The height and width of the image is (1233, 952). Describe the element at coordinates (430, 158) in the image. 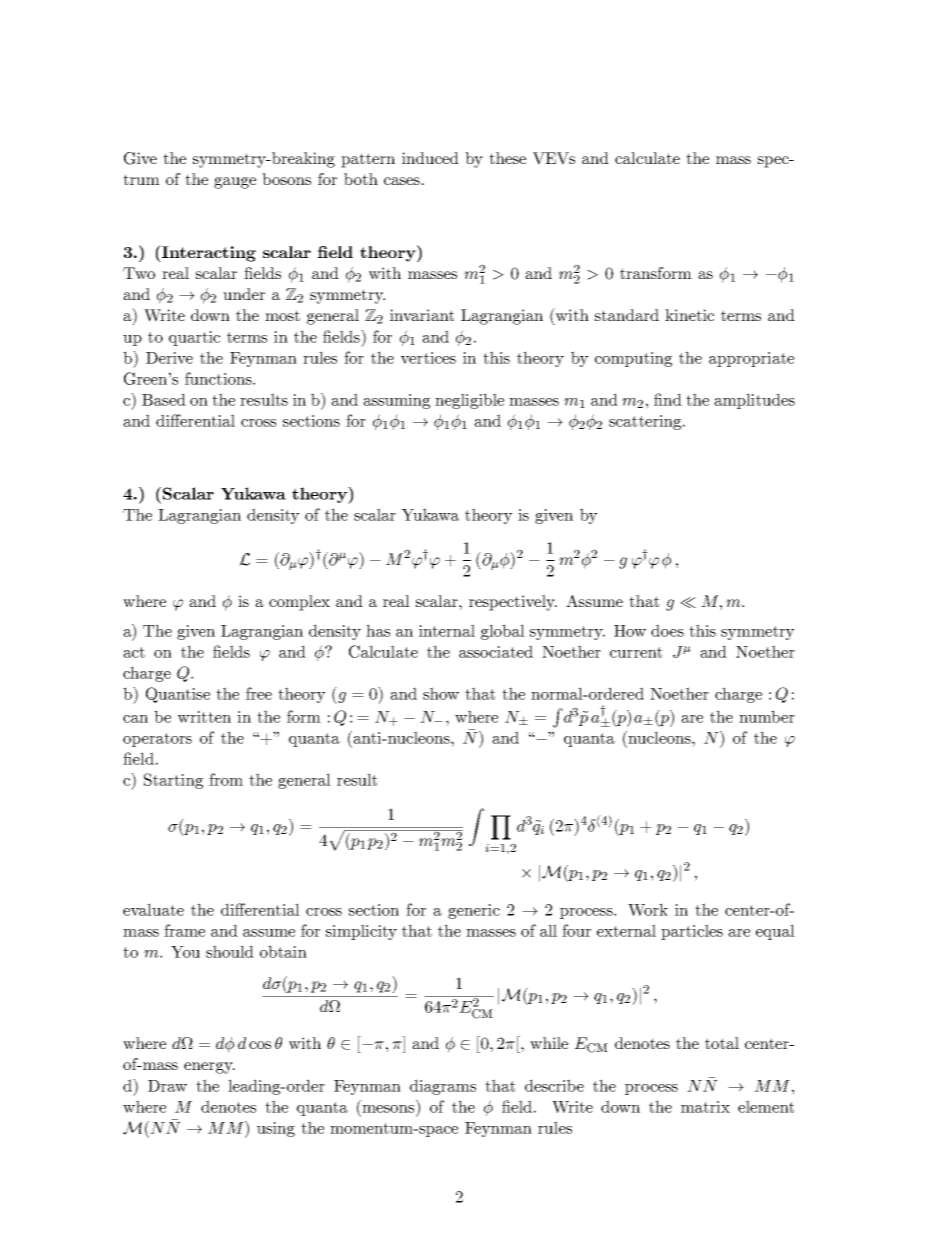

I see `induced` at that location.
